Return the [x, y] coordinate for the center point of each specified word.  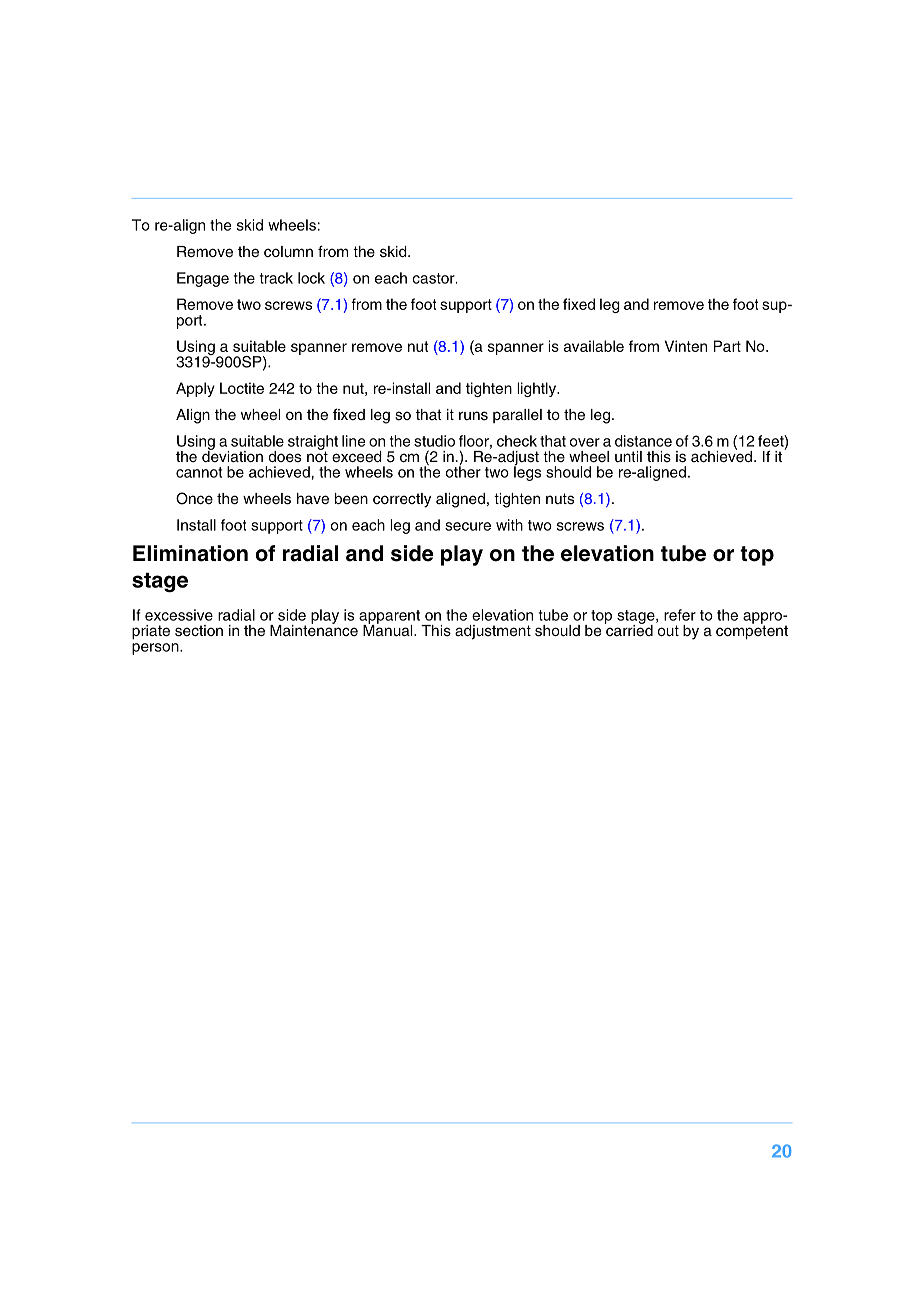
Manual [389, 629]
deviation [232, 455]
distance [643, 441]
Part [727, 346]
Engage [203, 279]
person [156, 649]
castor [434, 278]
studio [434, 441]
